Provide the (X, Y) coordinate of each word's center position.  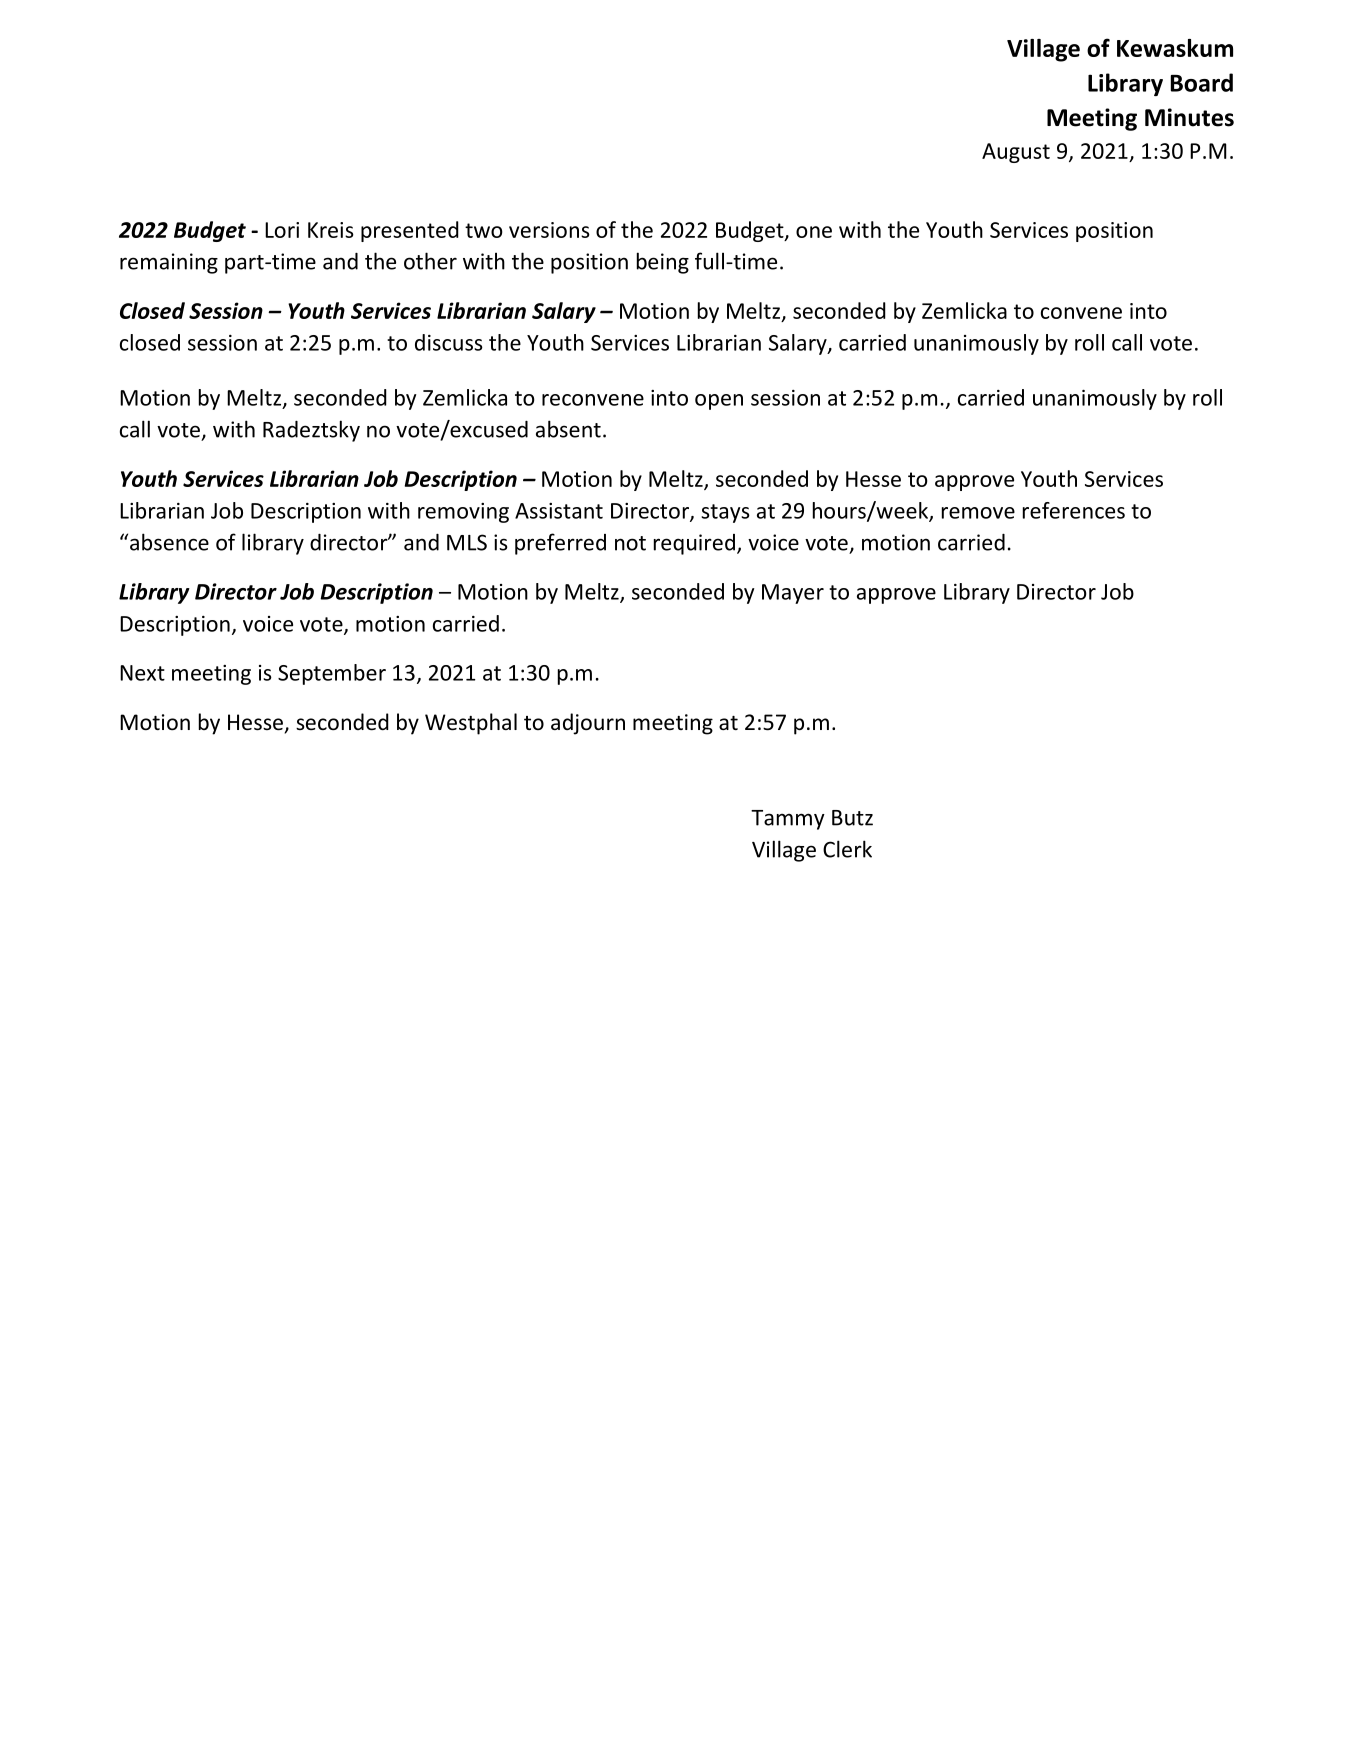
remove (978, 513)
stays (725, 513)
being (663, 263)
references (1074, 510)
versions (549, 230)
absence (169, 542)
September (332, 674)
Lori (282, 230)
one (814, 232)
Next (142, 673)
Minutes (1189, 117)
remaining (169, 263)
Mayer (793, 594)
